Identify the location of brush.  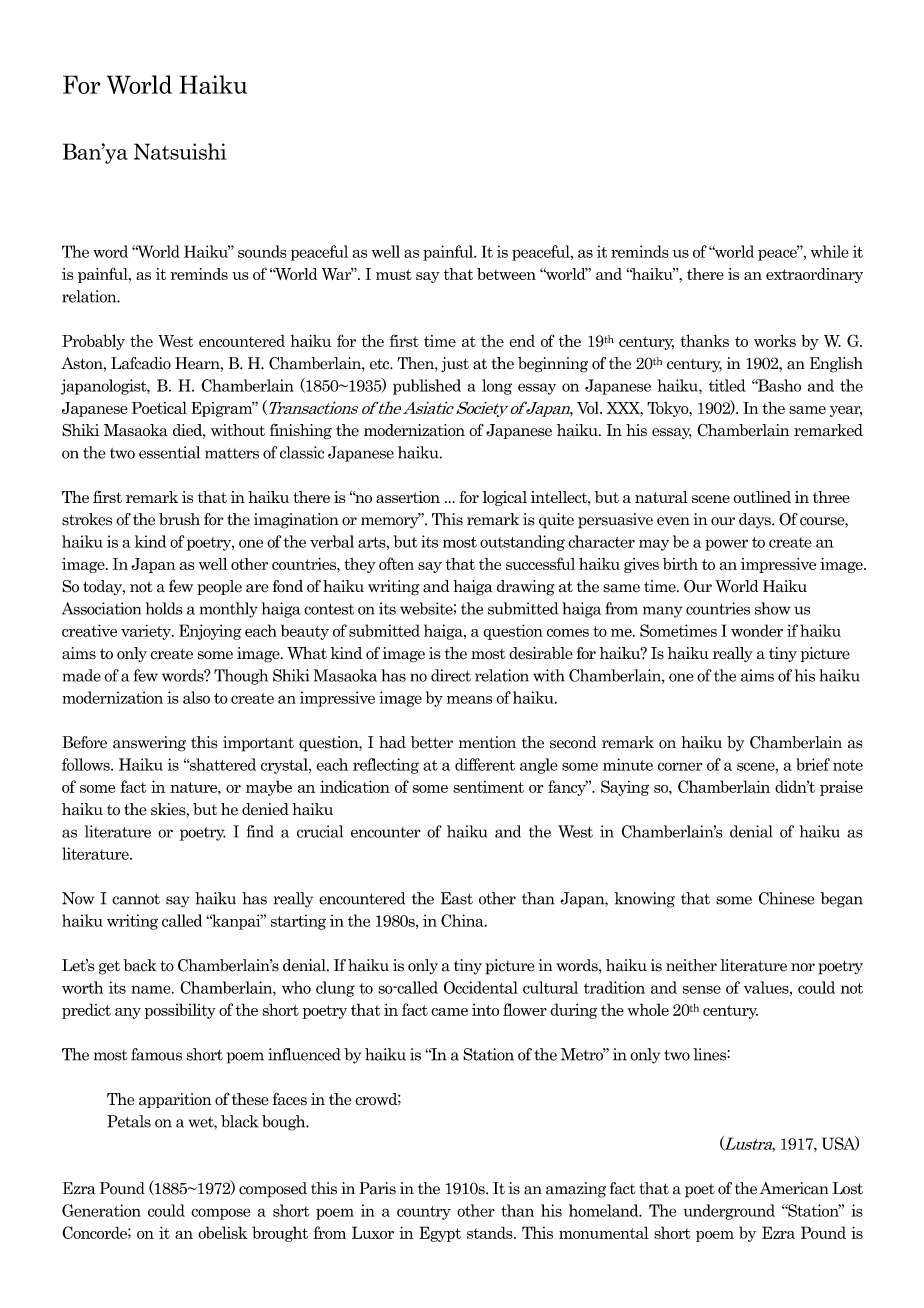
(179, 519).
